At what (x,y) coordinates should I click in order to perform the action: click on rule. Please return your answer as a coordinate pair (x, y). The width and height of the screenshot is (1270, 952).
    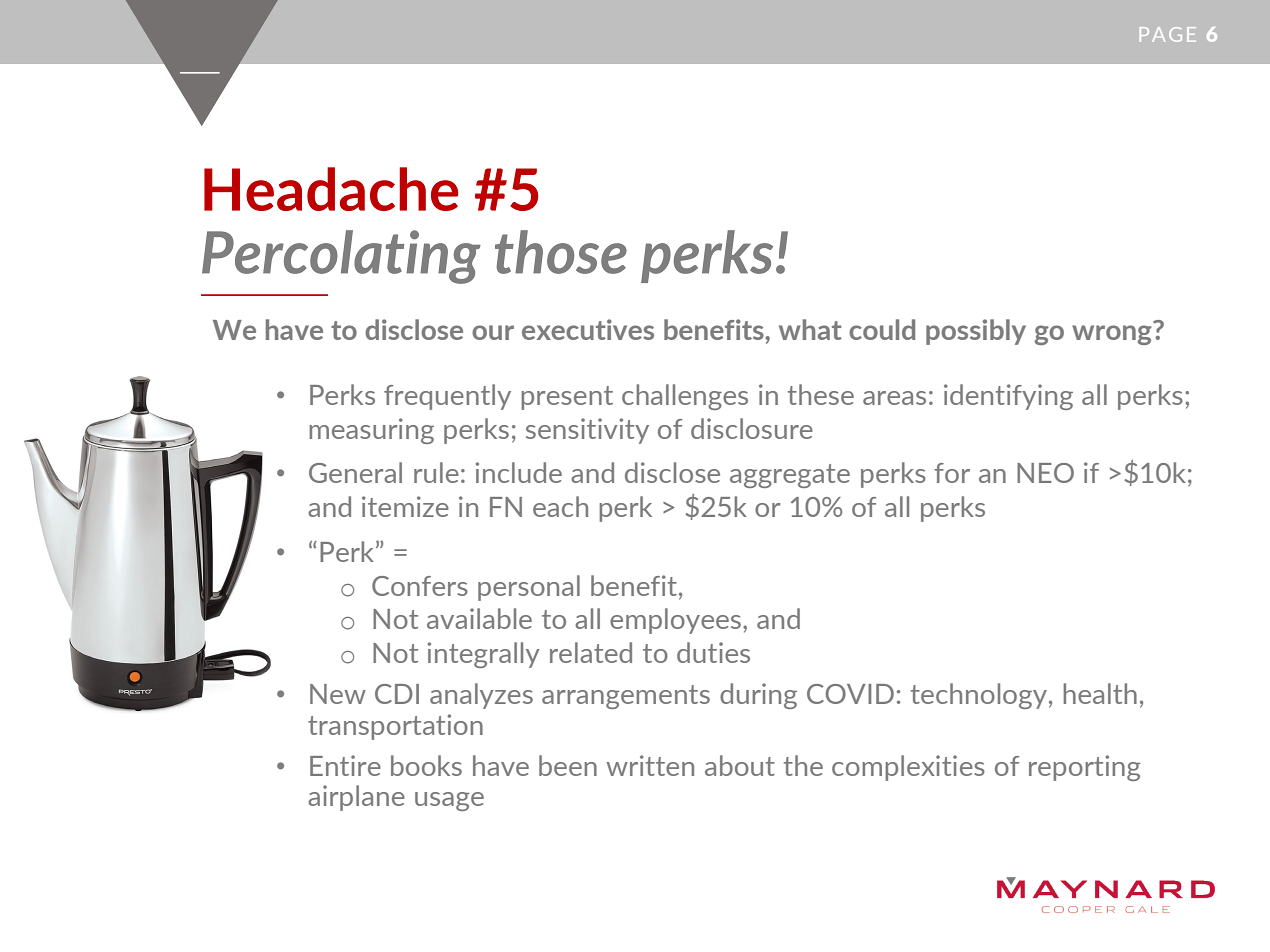
    Looking at the image, I should click on (436, 472).
